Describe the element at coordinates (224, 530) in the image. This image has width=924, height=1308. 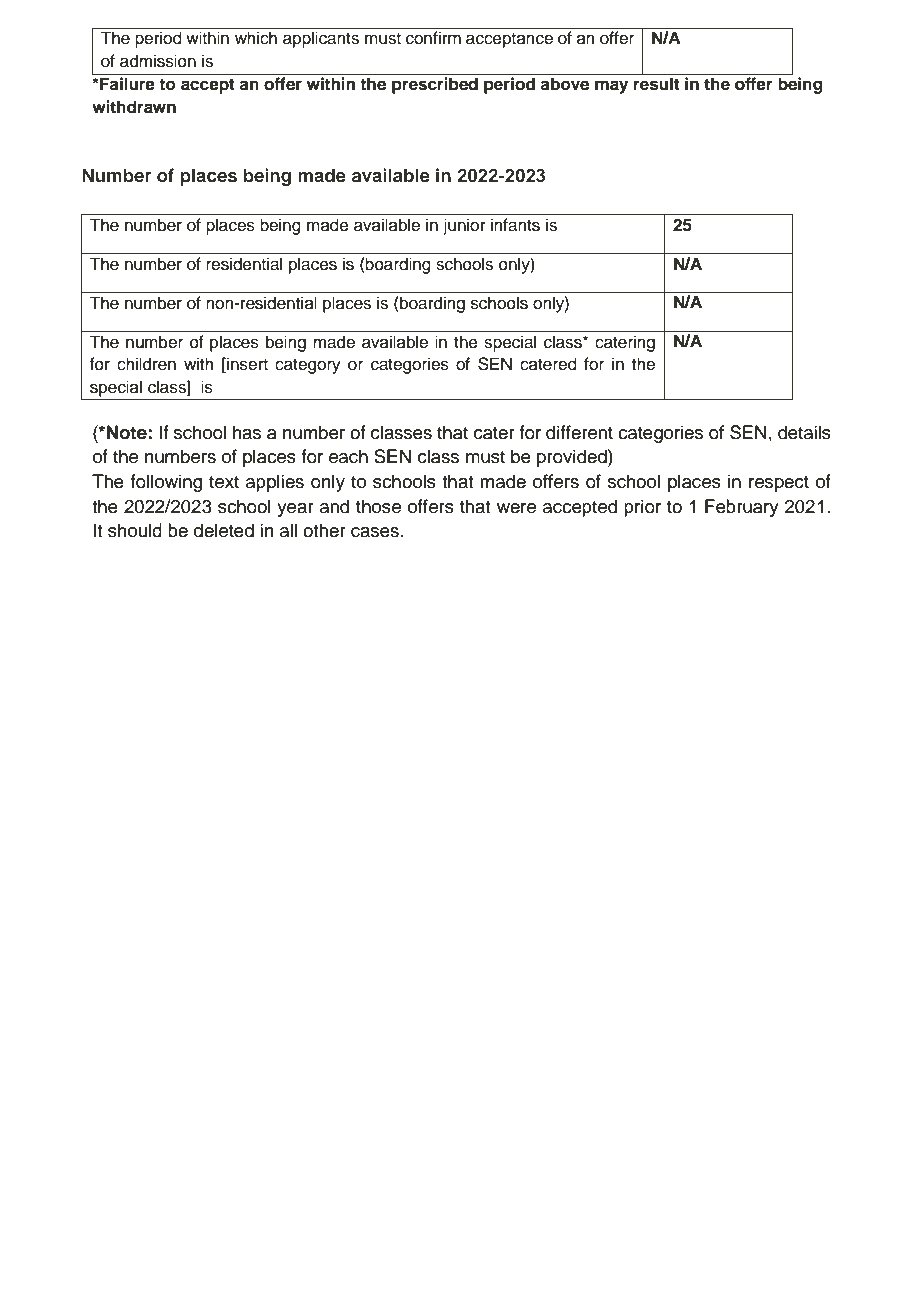
I see `deleted` at that location.
